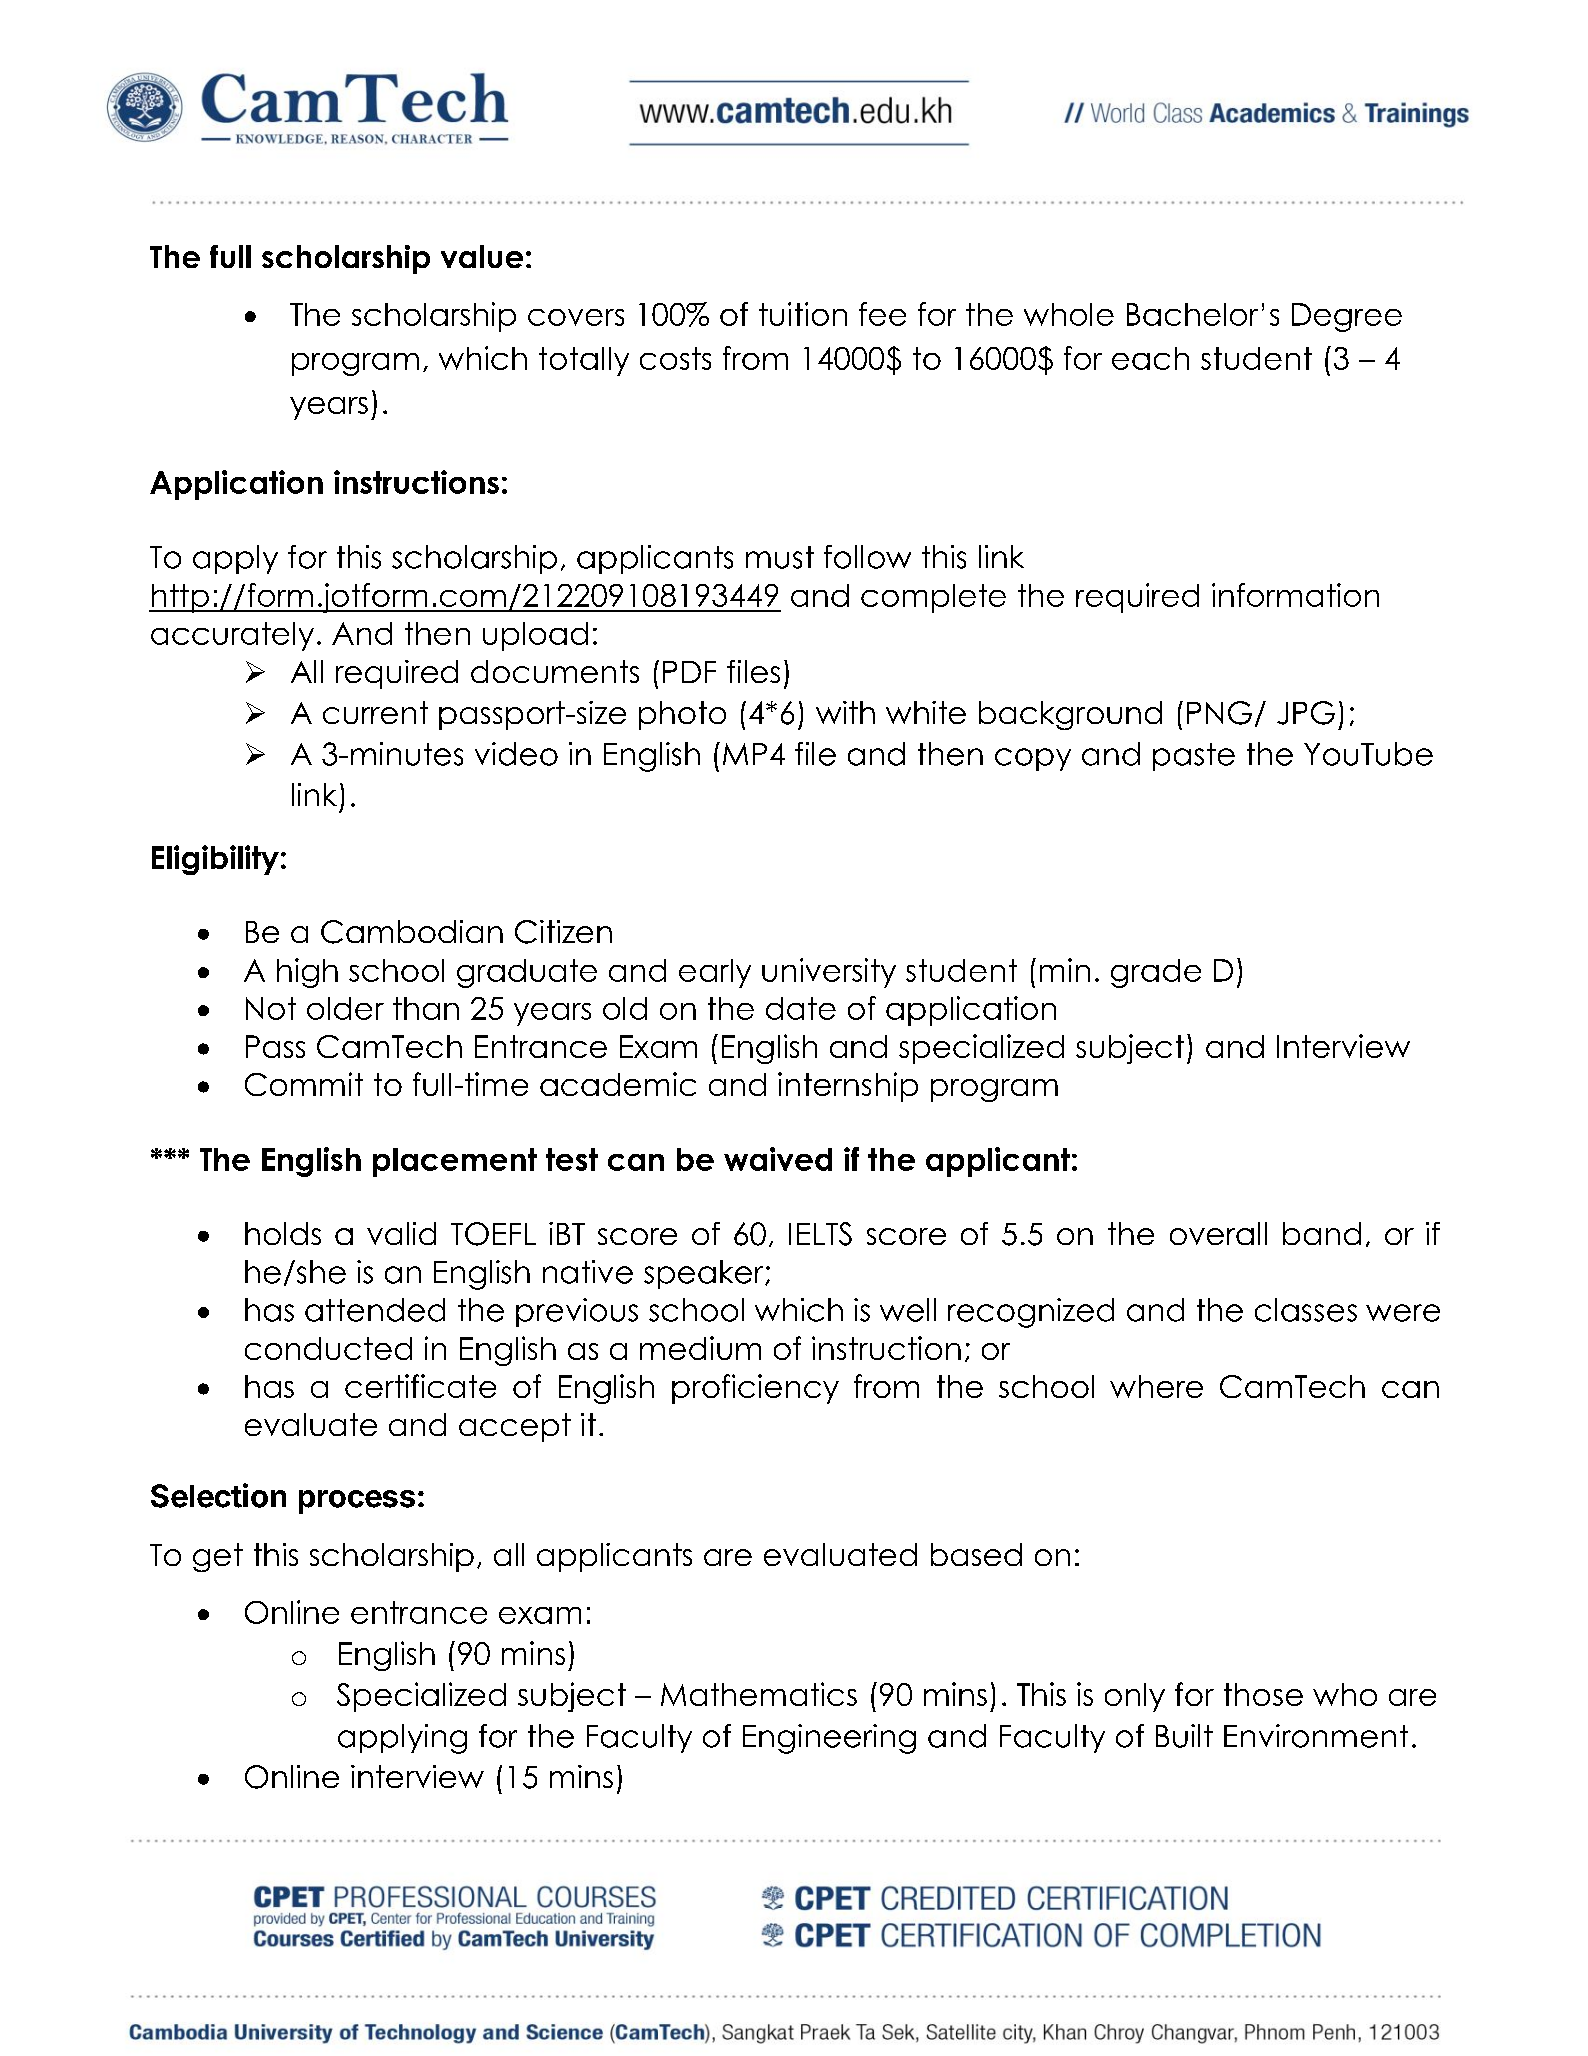 This screenshot has width=1588, height=2056. What do you see at coordinates (1194, 757) in the screenshot?
I see `paste` at bounding box center [1194, 757].
